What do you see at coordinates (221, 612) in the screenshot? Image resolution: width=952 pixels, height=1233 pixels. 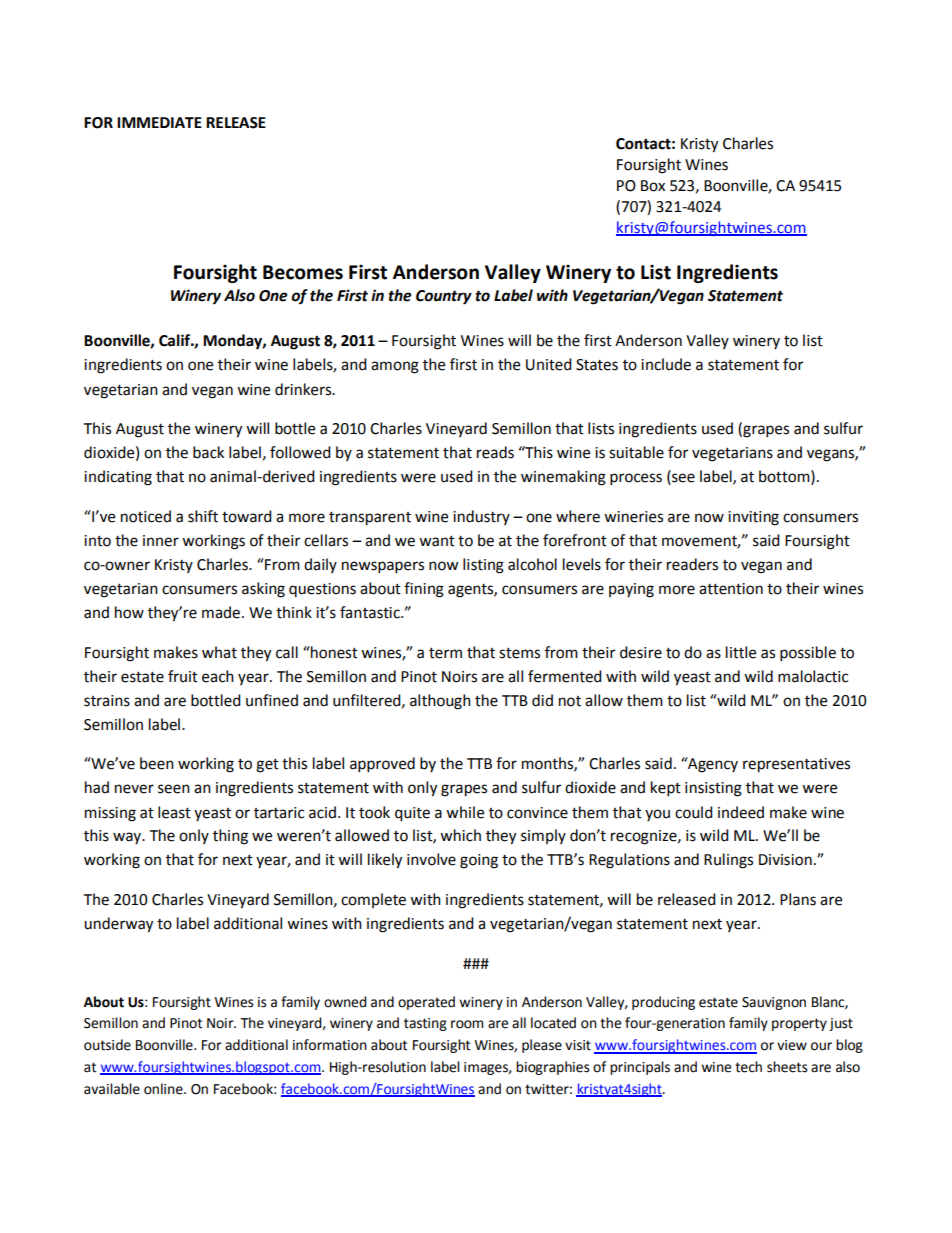 I see `made` at bounding box center [221, 612].
